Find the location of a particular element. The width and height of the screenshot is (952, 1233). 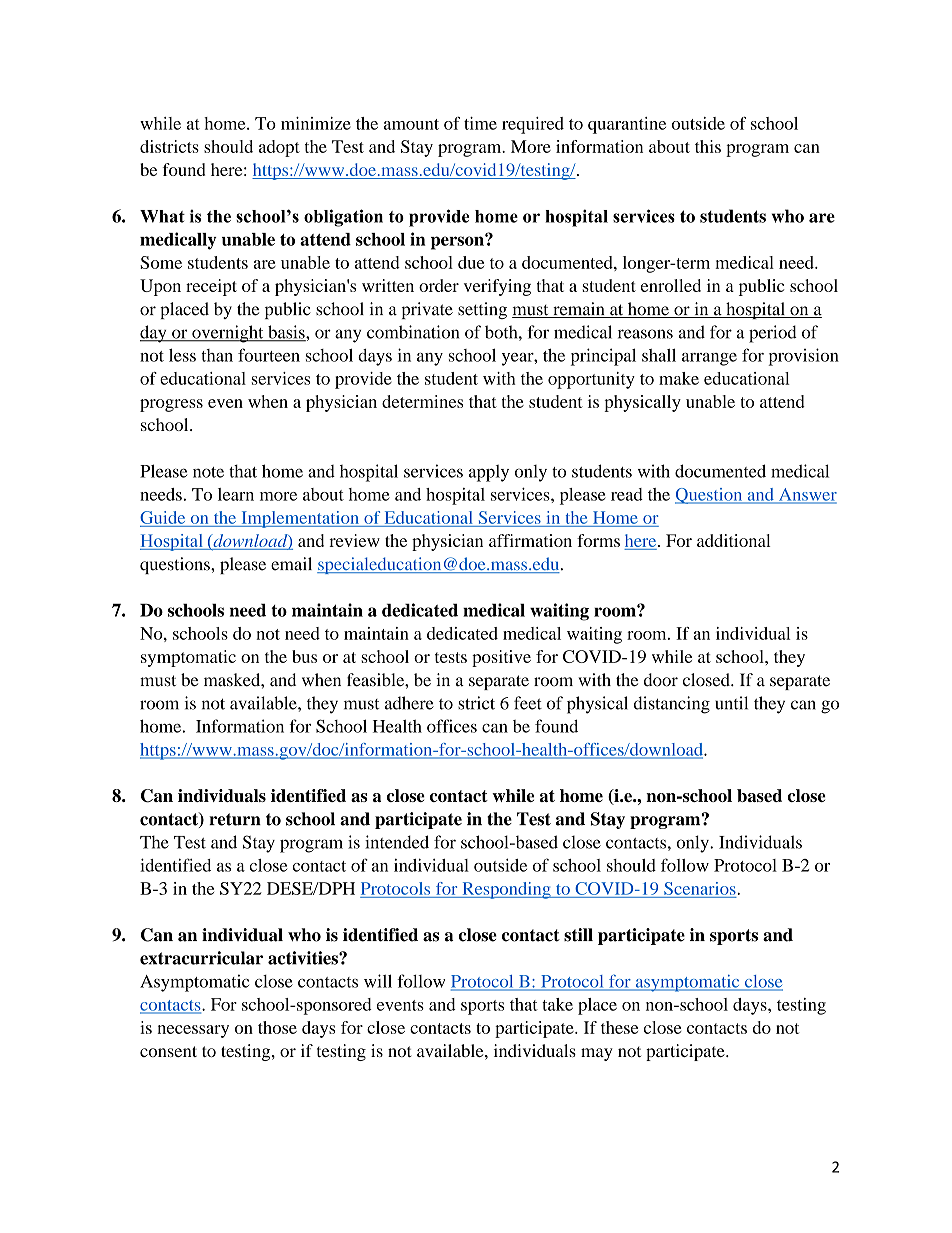

affirmation is located at coordinates (530, 540).
